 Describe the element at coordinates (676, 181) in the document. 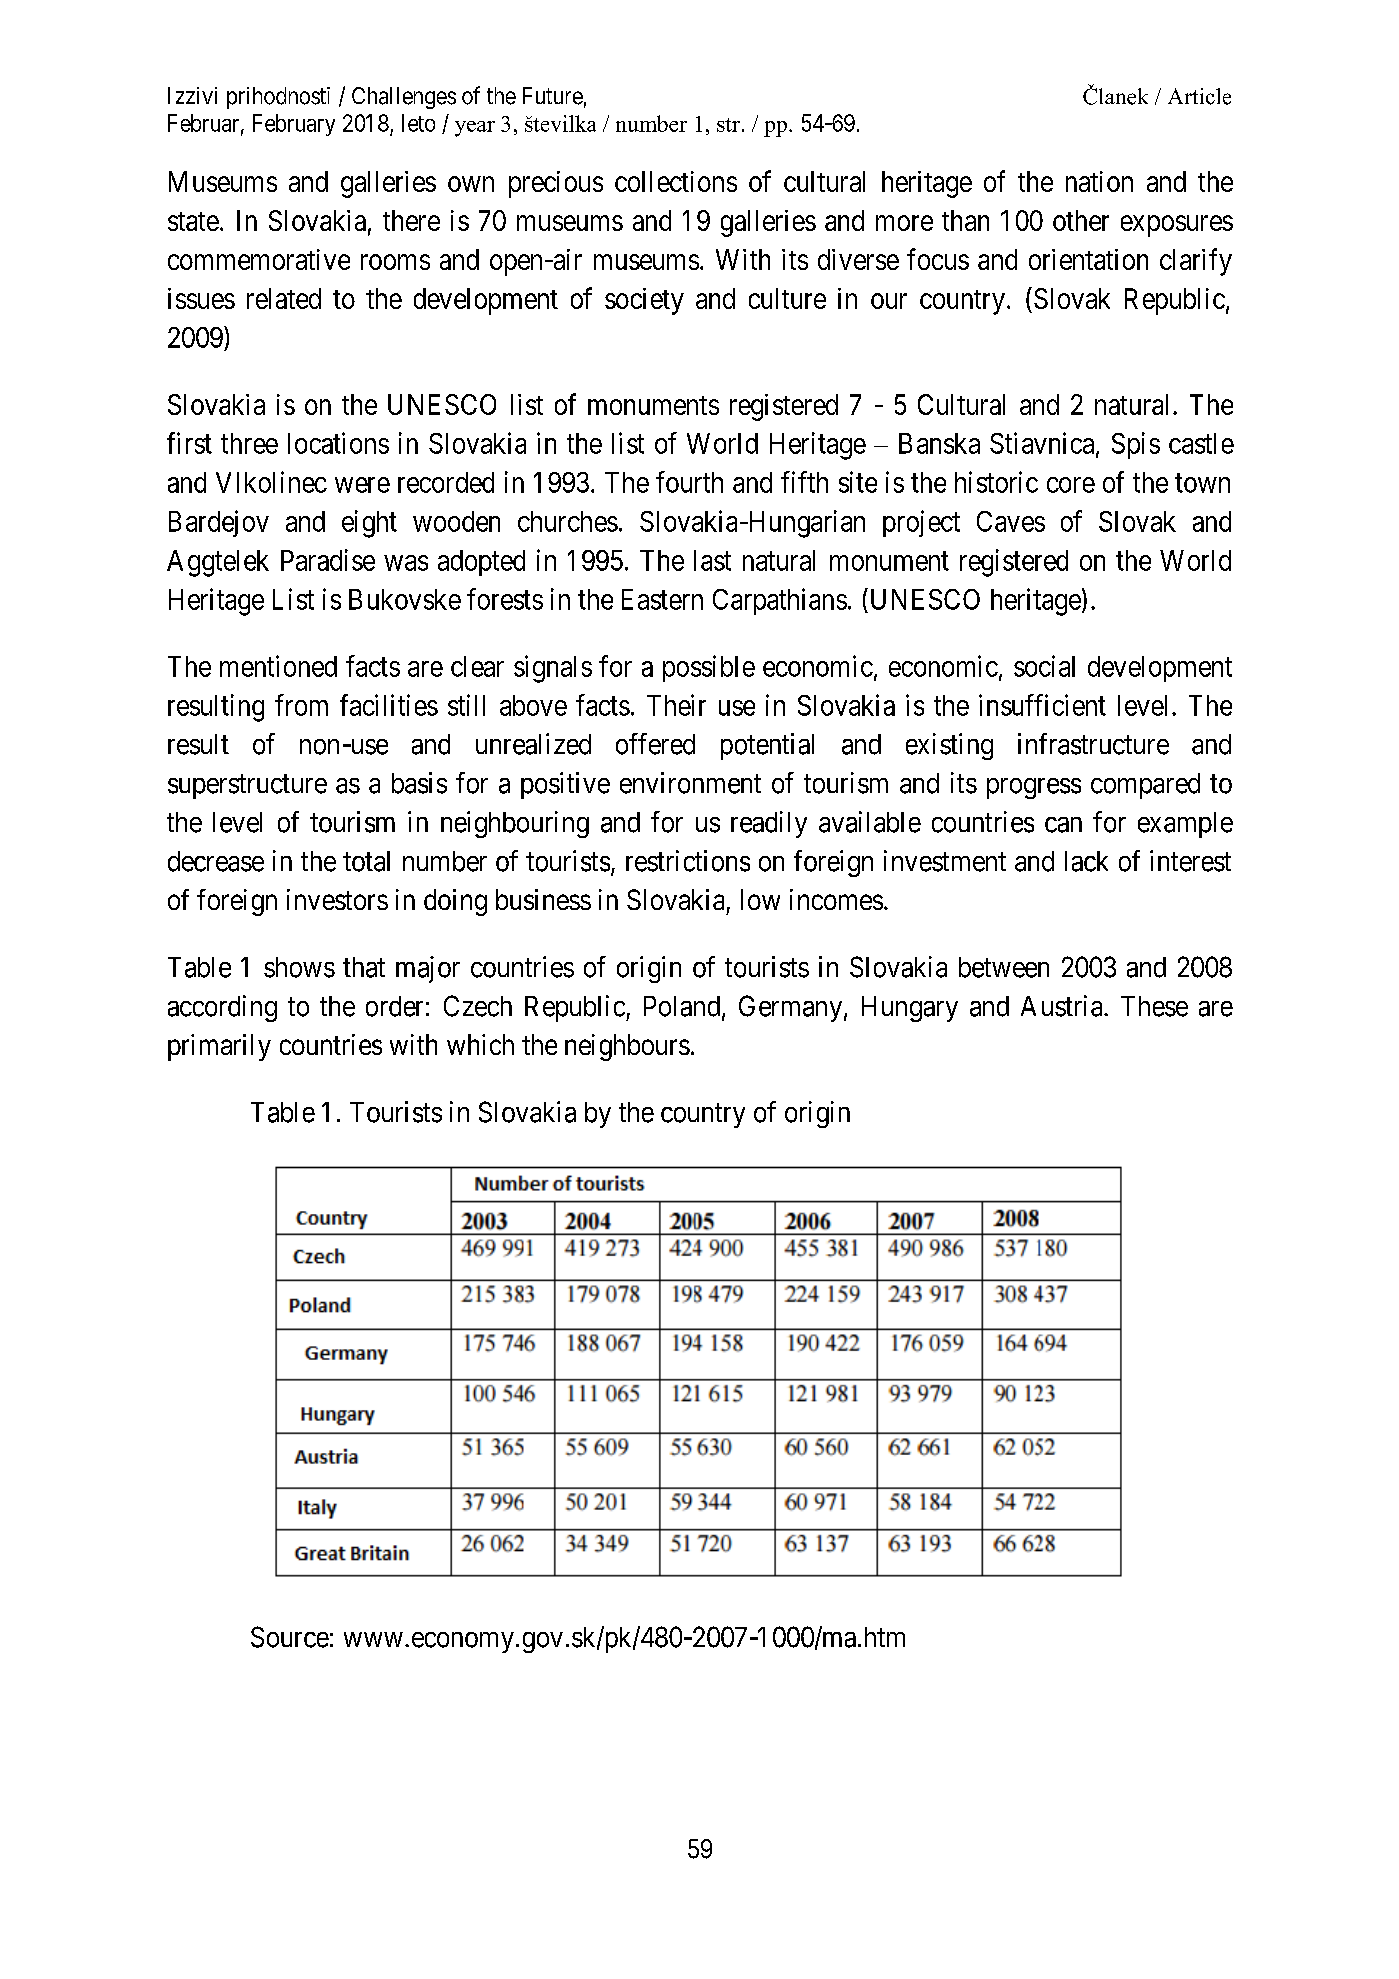

I see `collections` at that location.
